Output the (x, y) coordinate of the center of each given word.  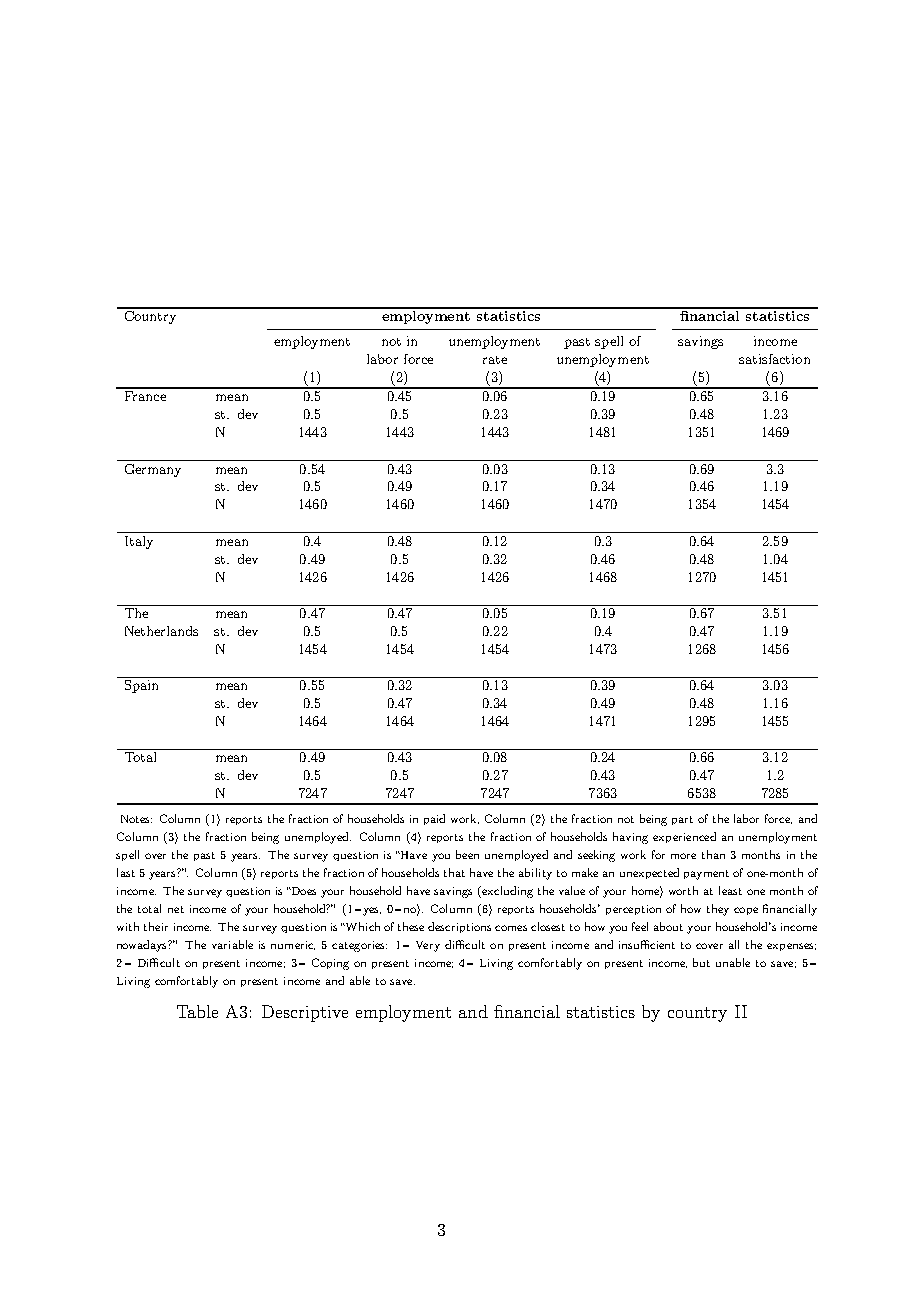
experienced (684, 837)
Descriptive (305, 1013)
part (682, 820)
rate (495, 360)
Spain (141, 685)
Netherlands (161, 631)
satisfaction (774, 359)
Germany (153, 470)
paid (434, 819)
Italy (139, 542)
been (467, 854)
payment (706, 875)
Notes (136, 819)
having (630, 838)
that (454, 872)
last (126, 872)
